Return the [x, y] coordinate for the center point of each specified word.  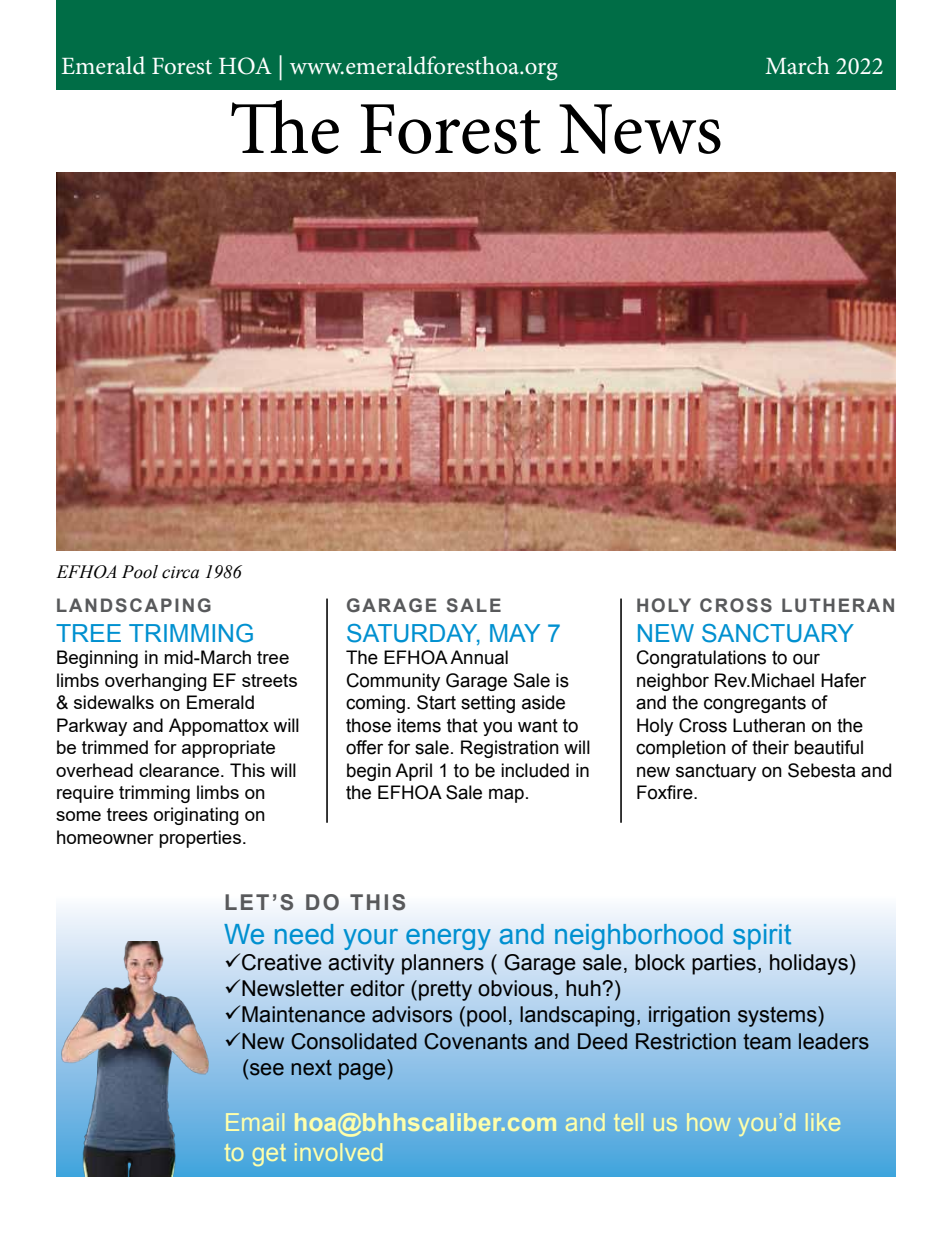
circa [180, 572]
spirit [762, 937]
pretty [445, 991]
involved [338, 1152]
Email [255, 1122]
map [506, 795]
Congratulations [701, 659]
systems [778, 1016]
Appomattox [219, 727]
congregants [755, 704]
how [708, 1122]
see [267, 1069]
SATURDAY [413, 634]
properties [200, 839]
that [462, 725]
